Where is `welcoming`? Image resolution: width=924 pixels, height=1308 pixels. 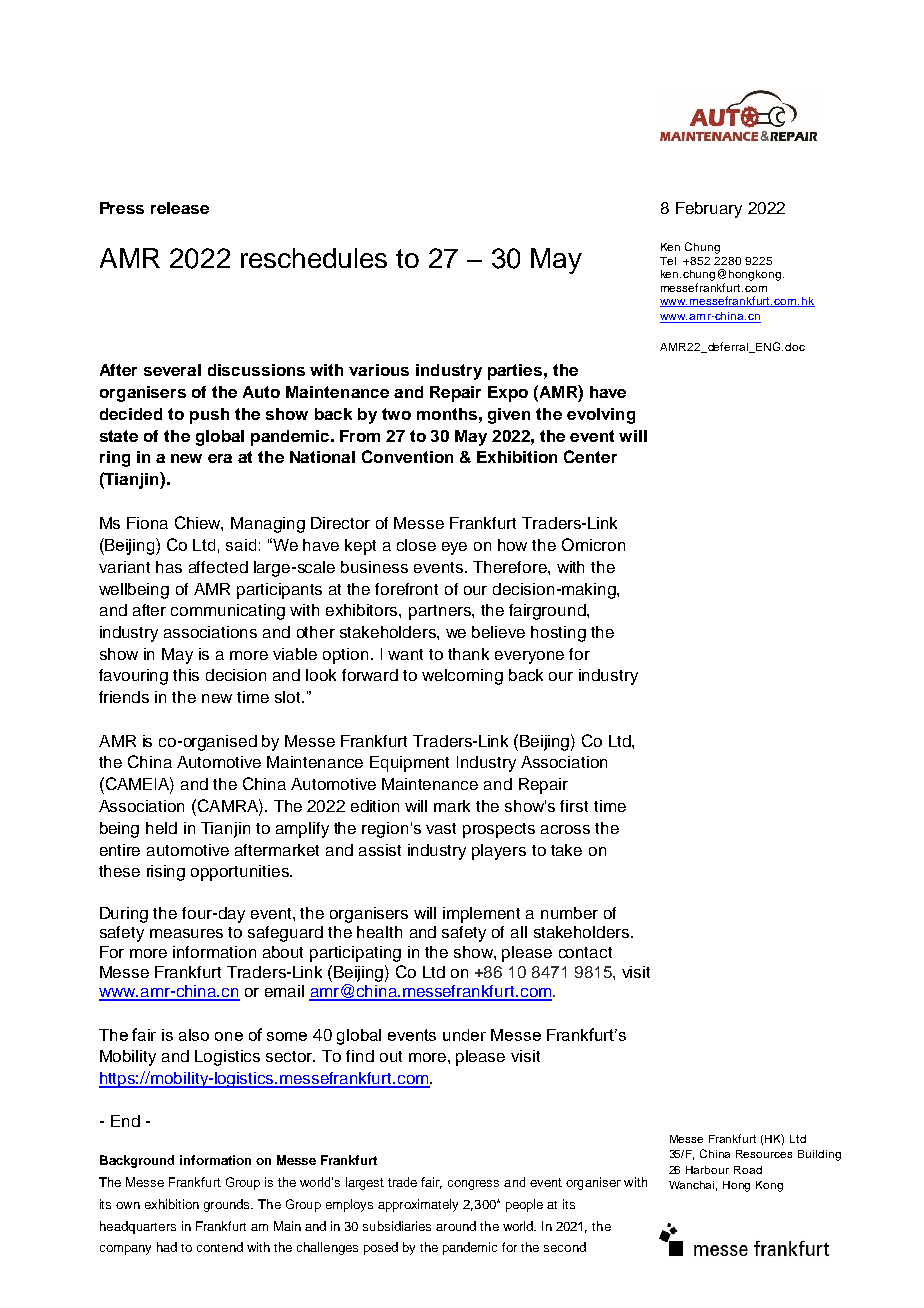 welcoming is located at coordinates (462, 677).
